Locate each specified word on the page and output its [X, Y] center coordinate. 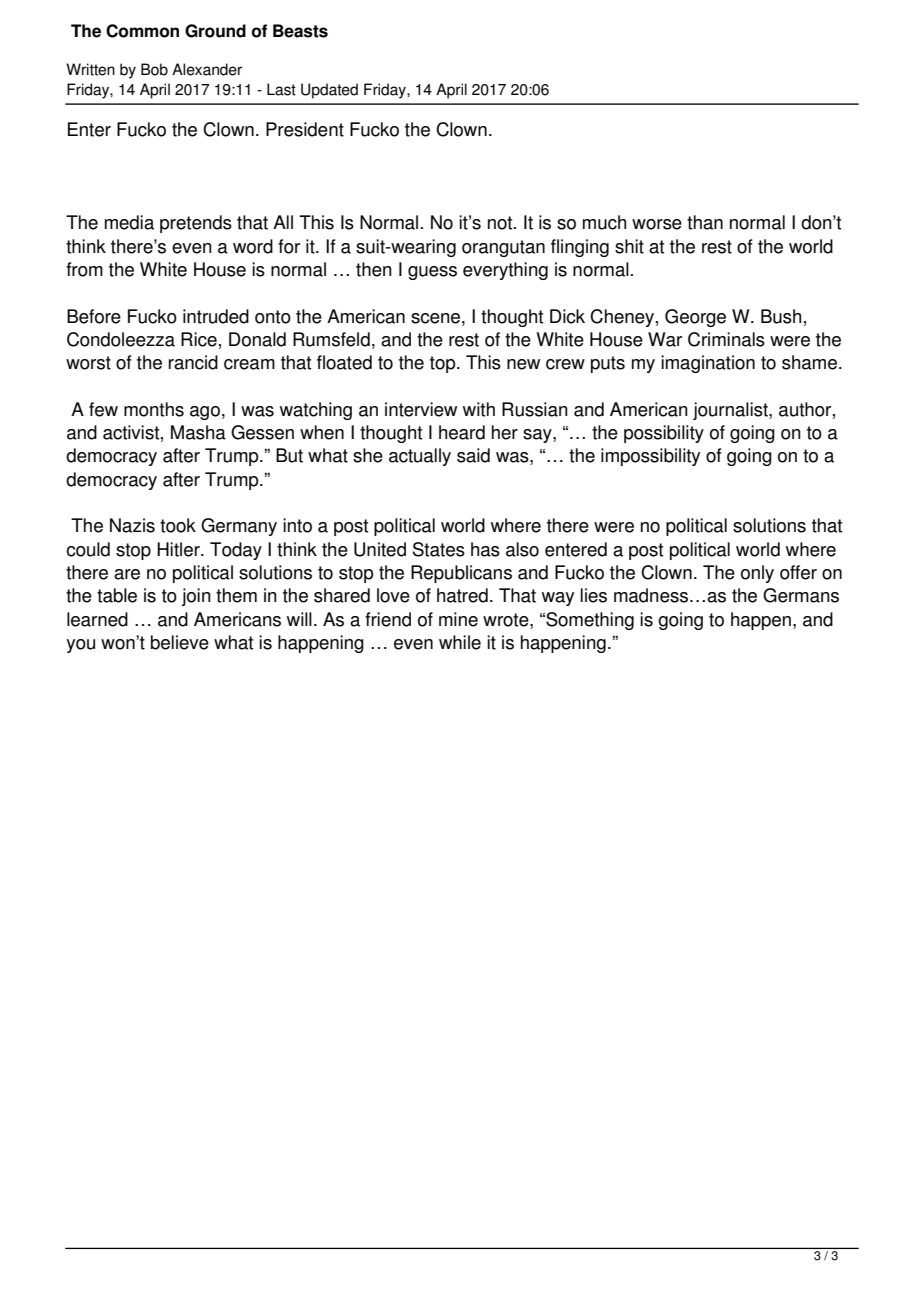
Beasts [300, 31]
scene [437, 318]
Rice [199, 339]
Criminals [726, 339]
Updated [329, 91]
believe [180, 642]
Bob [154, 69]
